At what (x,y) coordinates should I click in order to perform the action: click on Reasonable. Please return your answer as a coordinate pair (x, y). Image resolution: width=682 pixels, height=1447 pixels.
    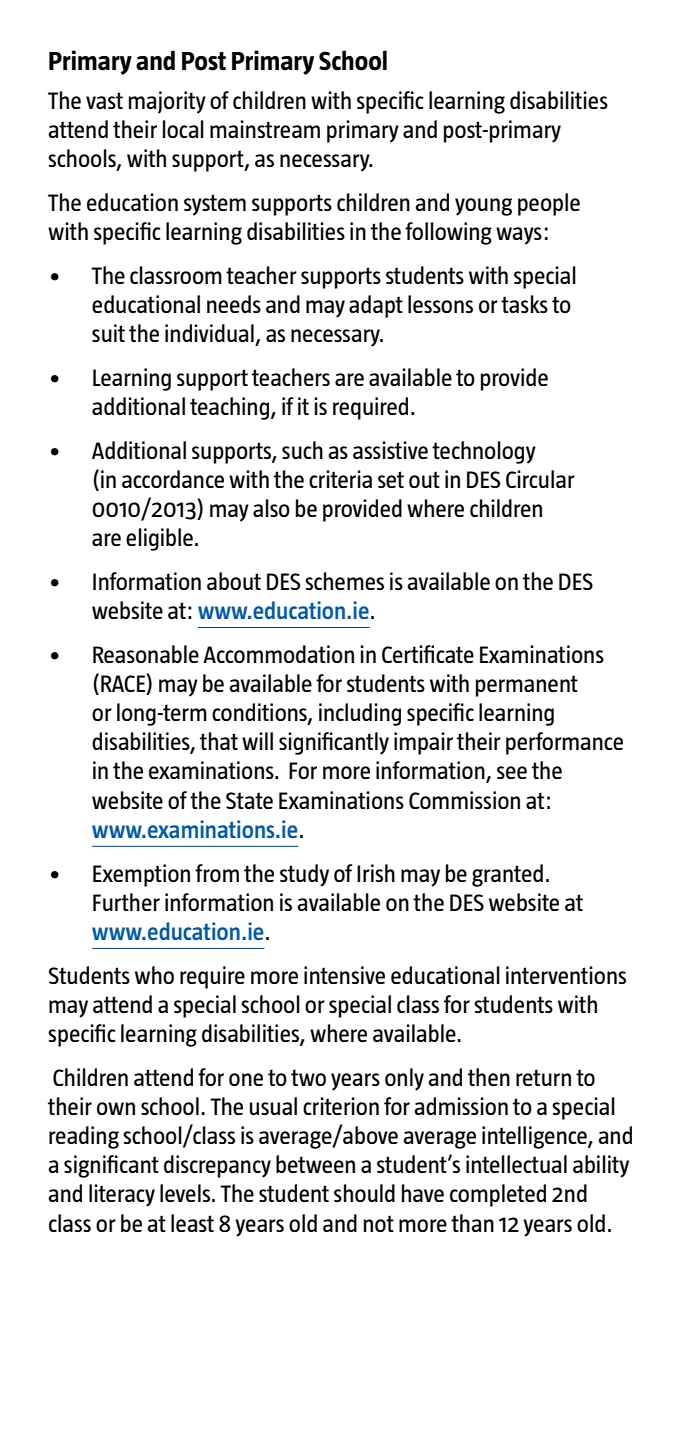
    Looking at the image, I should click on (146, 654).
